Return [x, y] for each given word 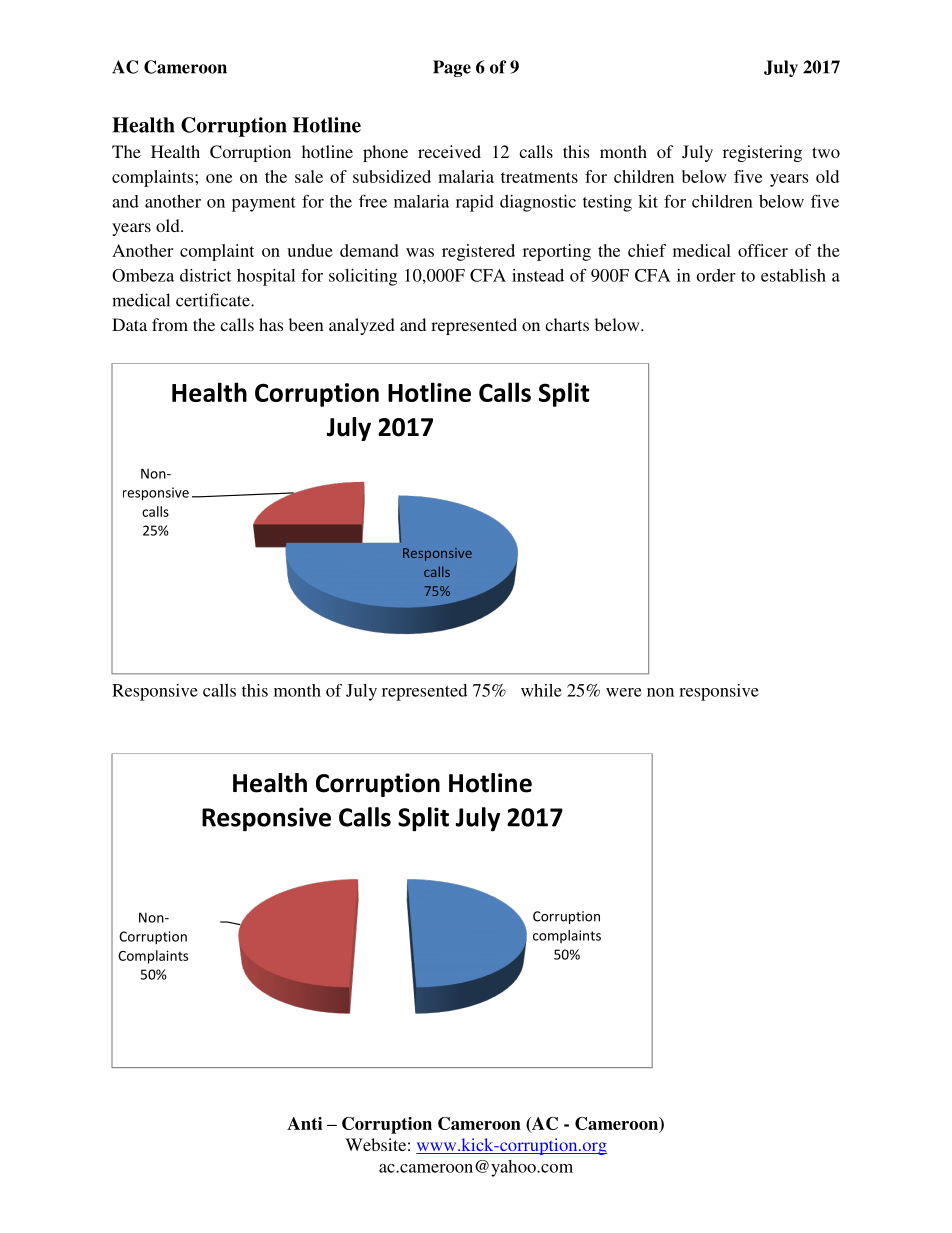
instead [538, 275]
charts [567, 324]
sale [309, 176]
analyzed [362, 326]
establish [793, 275]
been [306, 324]
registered [478, 252]
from [170, 324]
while [541, 690]
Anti [304, 1123]
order [716, 275]
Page [452, 68]
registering [762, 153]
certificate [214, 300]
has [271, 324]
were [624, 692]
